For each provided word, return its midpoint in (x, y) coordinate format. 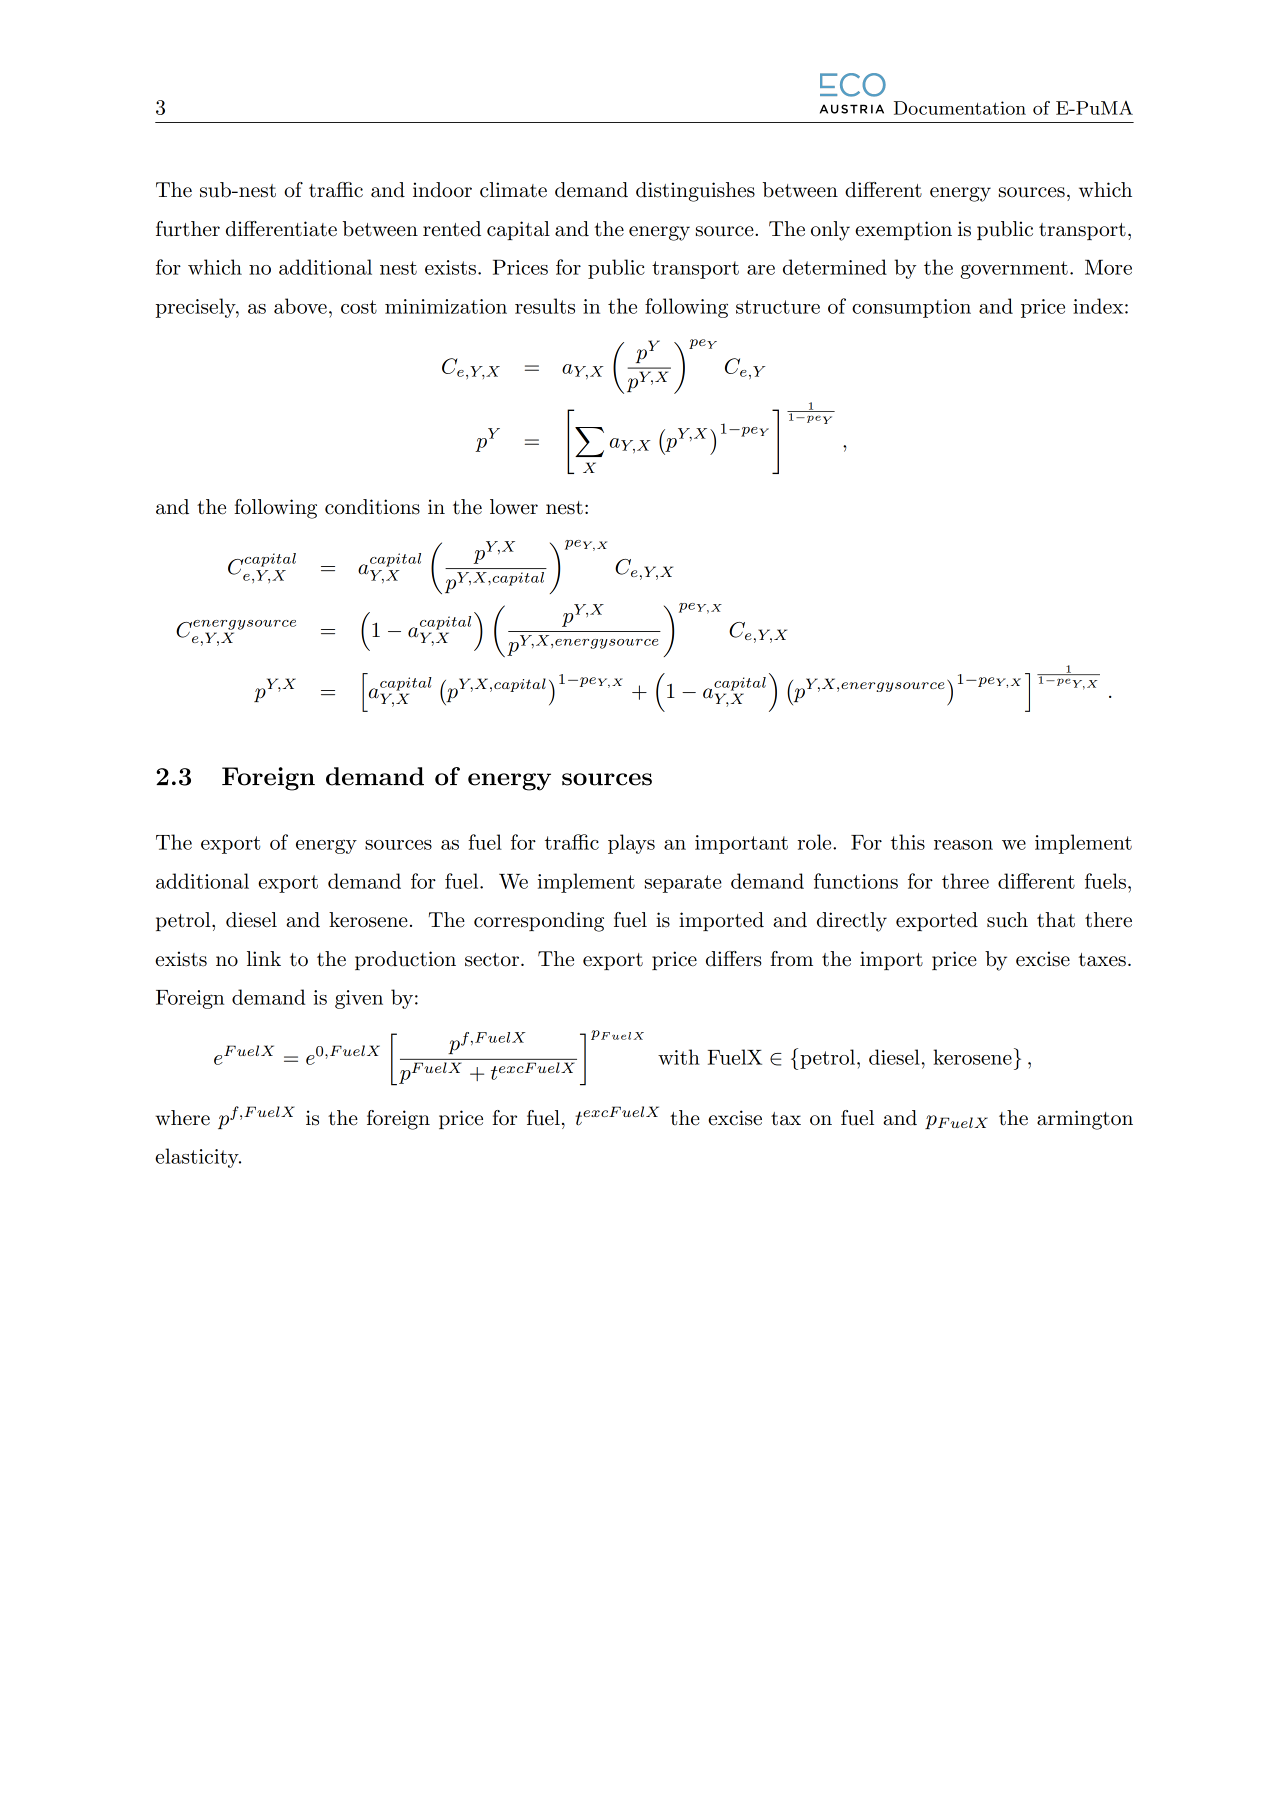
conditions (372, 507)
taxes (1102, 960)
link (264, 958)
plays (631, 844)
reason (963, 845)
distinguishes (695, 192)
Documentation (960, 108)
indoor (442, 190)
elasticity (198, 1158)
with (679, 1057)
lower (514, 507)
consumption (911, 308)
